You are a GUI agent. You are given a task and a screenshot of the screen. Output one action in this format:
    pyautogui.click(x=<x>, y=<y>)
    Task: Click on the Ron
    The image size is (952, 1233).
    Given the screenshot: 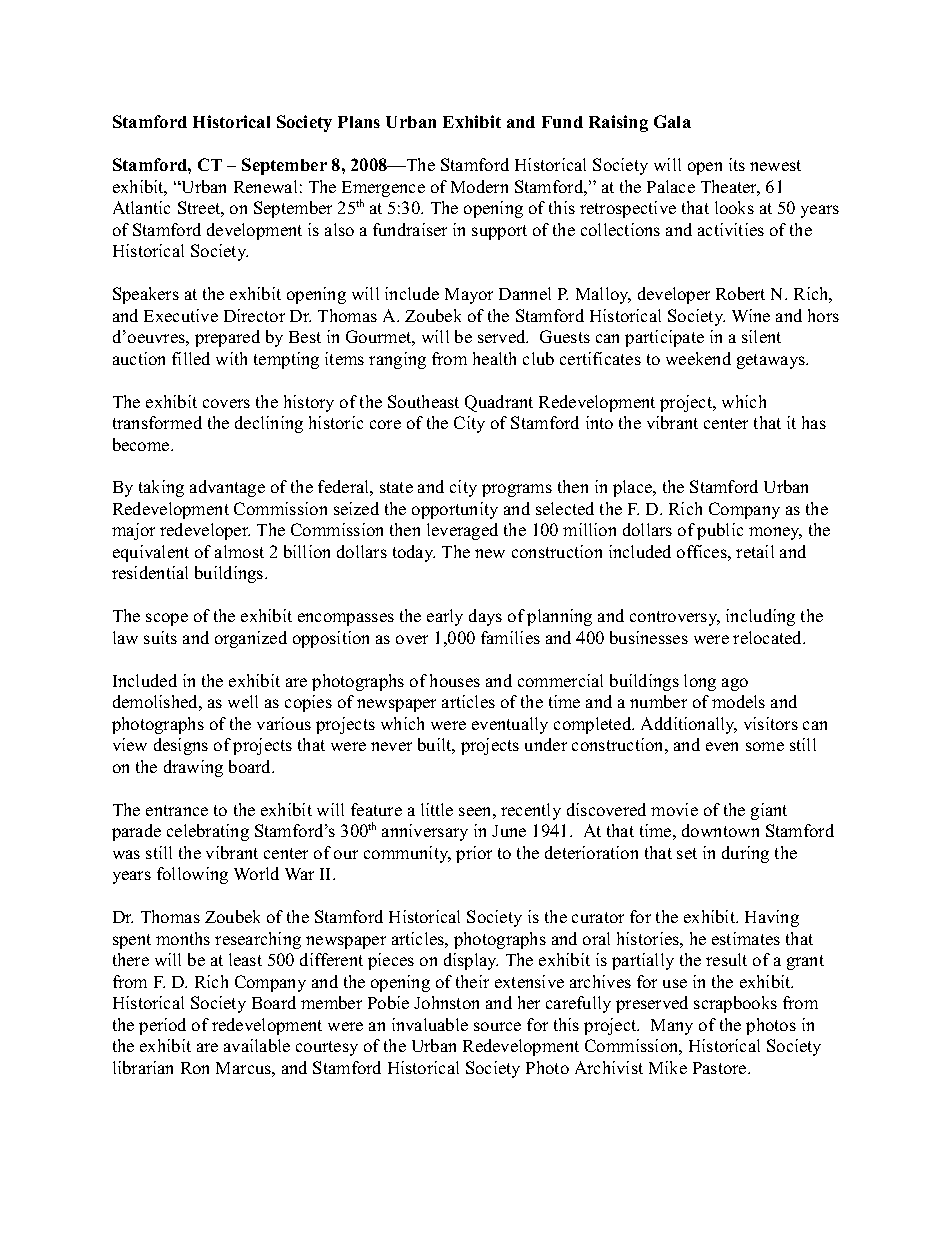 What is the action you would take?
    pyautogui.click(x=195, y=1068)
